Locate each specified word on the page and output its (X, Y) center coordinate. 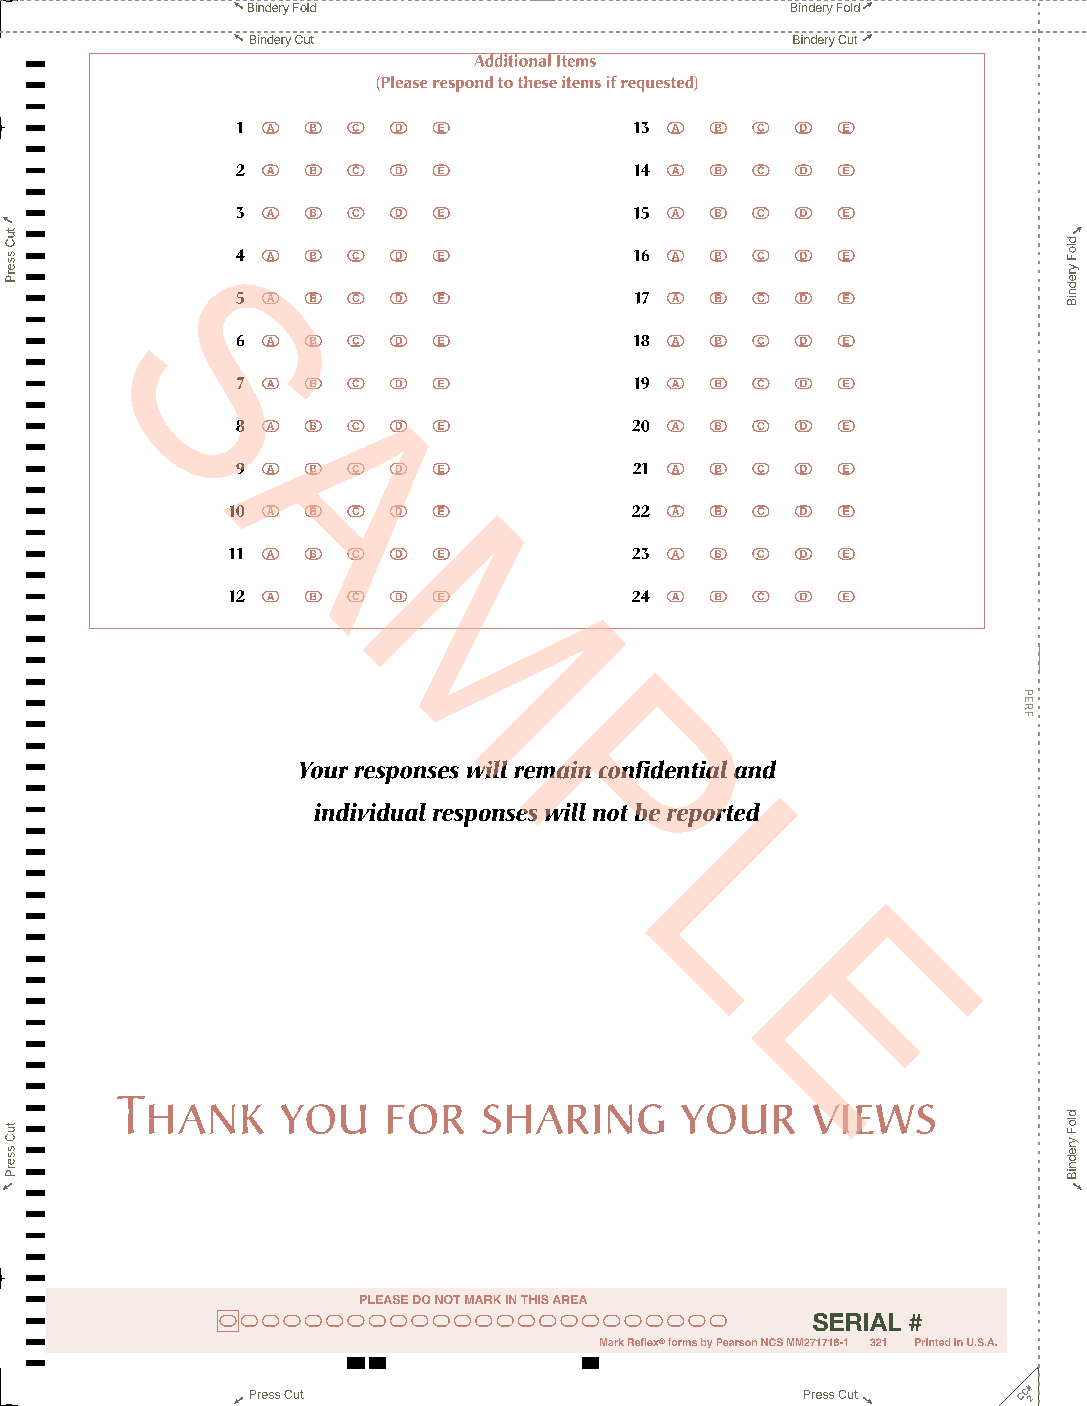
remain (552, 770)
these (537, 82)
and (755, 769)
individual (370, 812)
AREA (570, 1299)
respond (463, 84)
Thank (190, 1115)
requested (658, 84)
